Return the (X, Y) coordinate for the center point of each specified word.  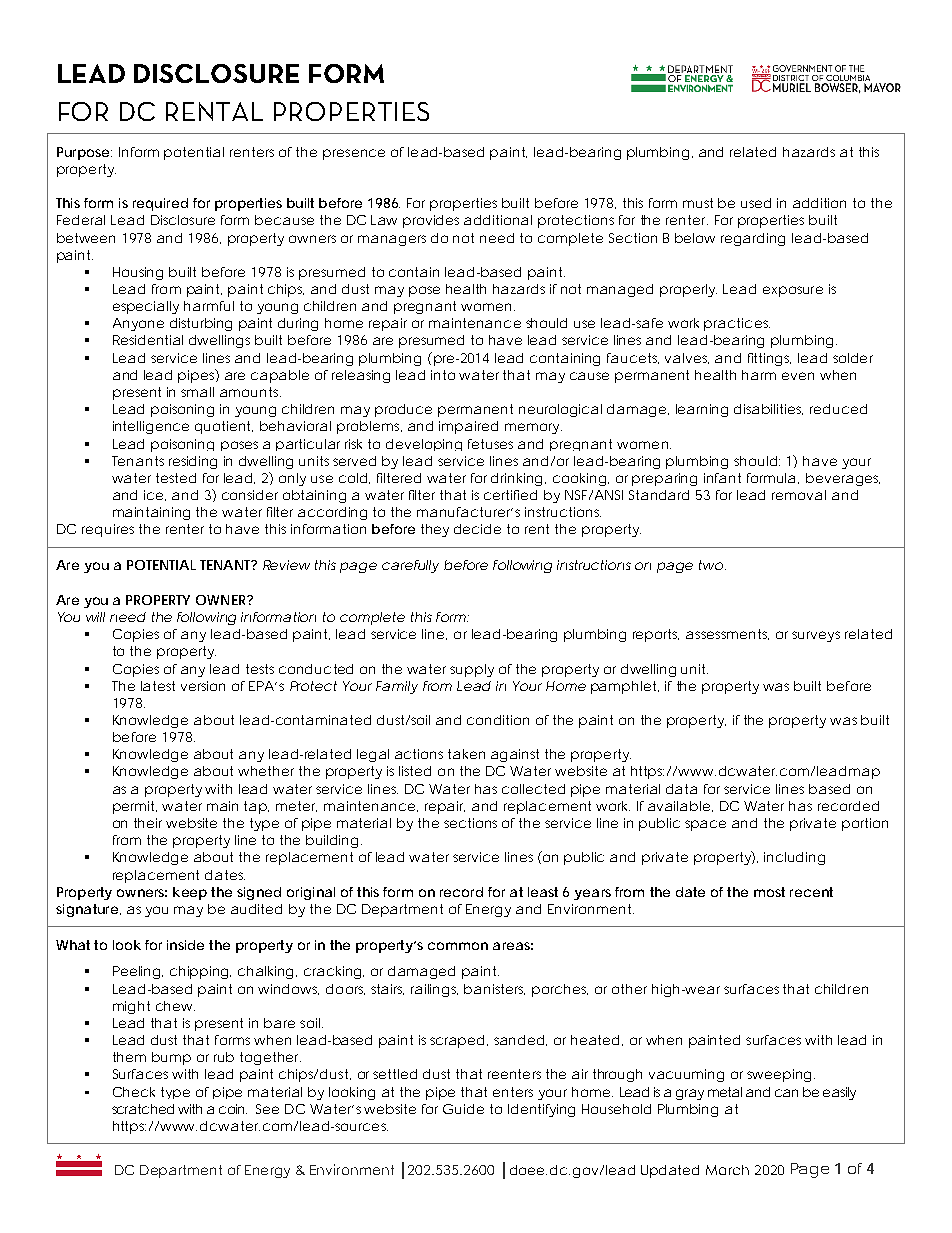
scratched (143, 1109)
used (756, 203)
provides (431, 221)
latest (158, 686)
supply (472, 670)
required (160, 204)
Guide (463, 1109)
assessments (727, 634)
